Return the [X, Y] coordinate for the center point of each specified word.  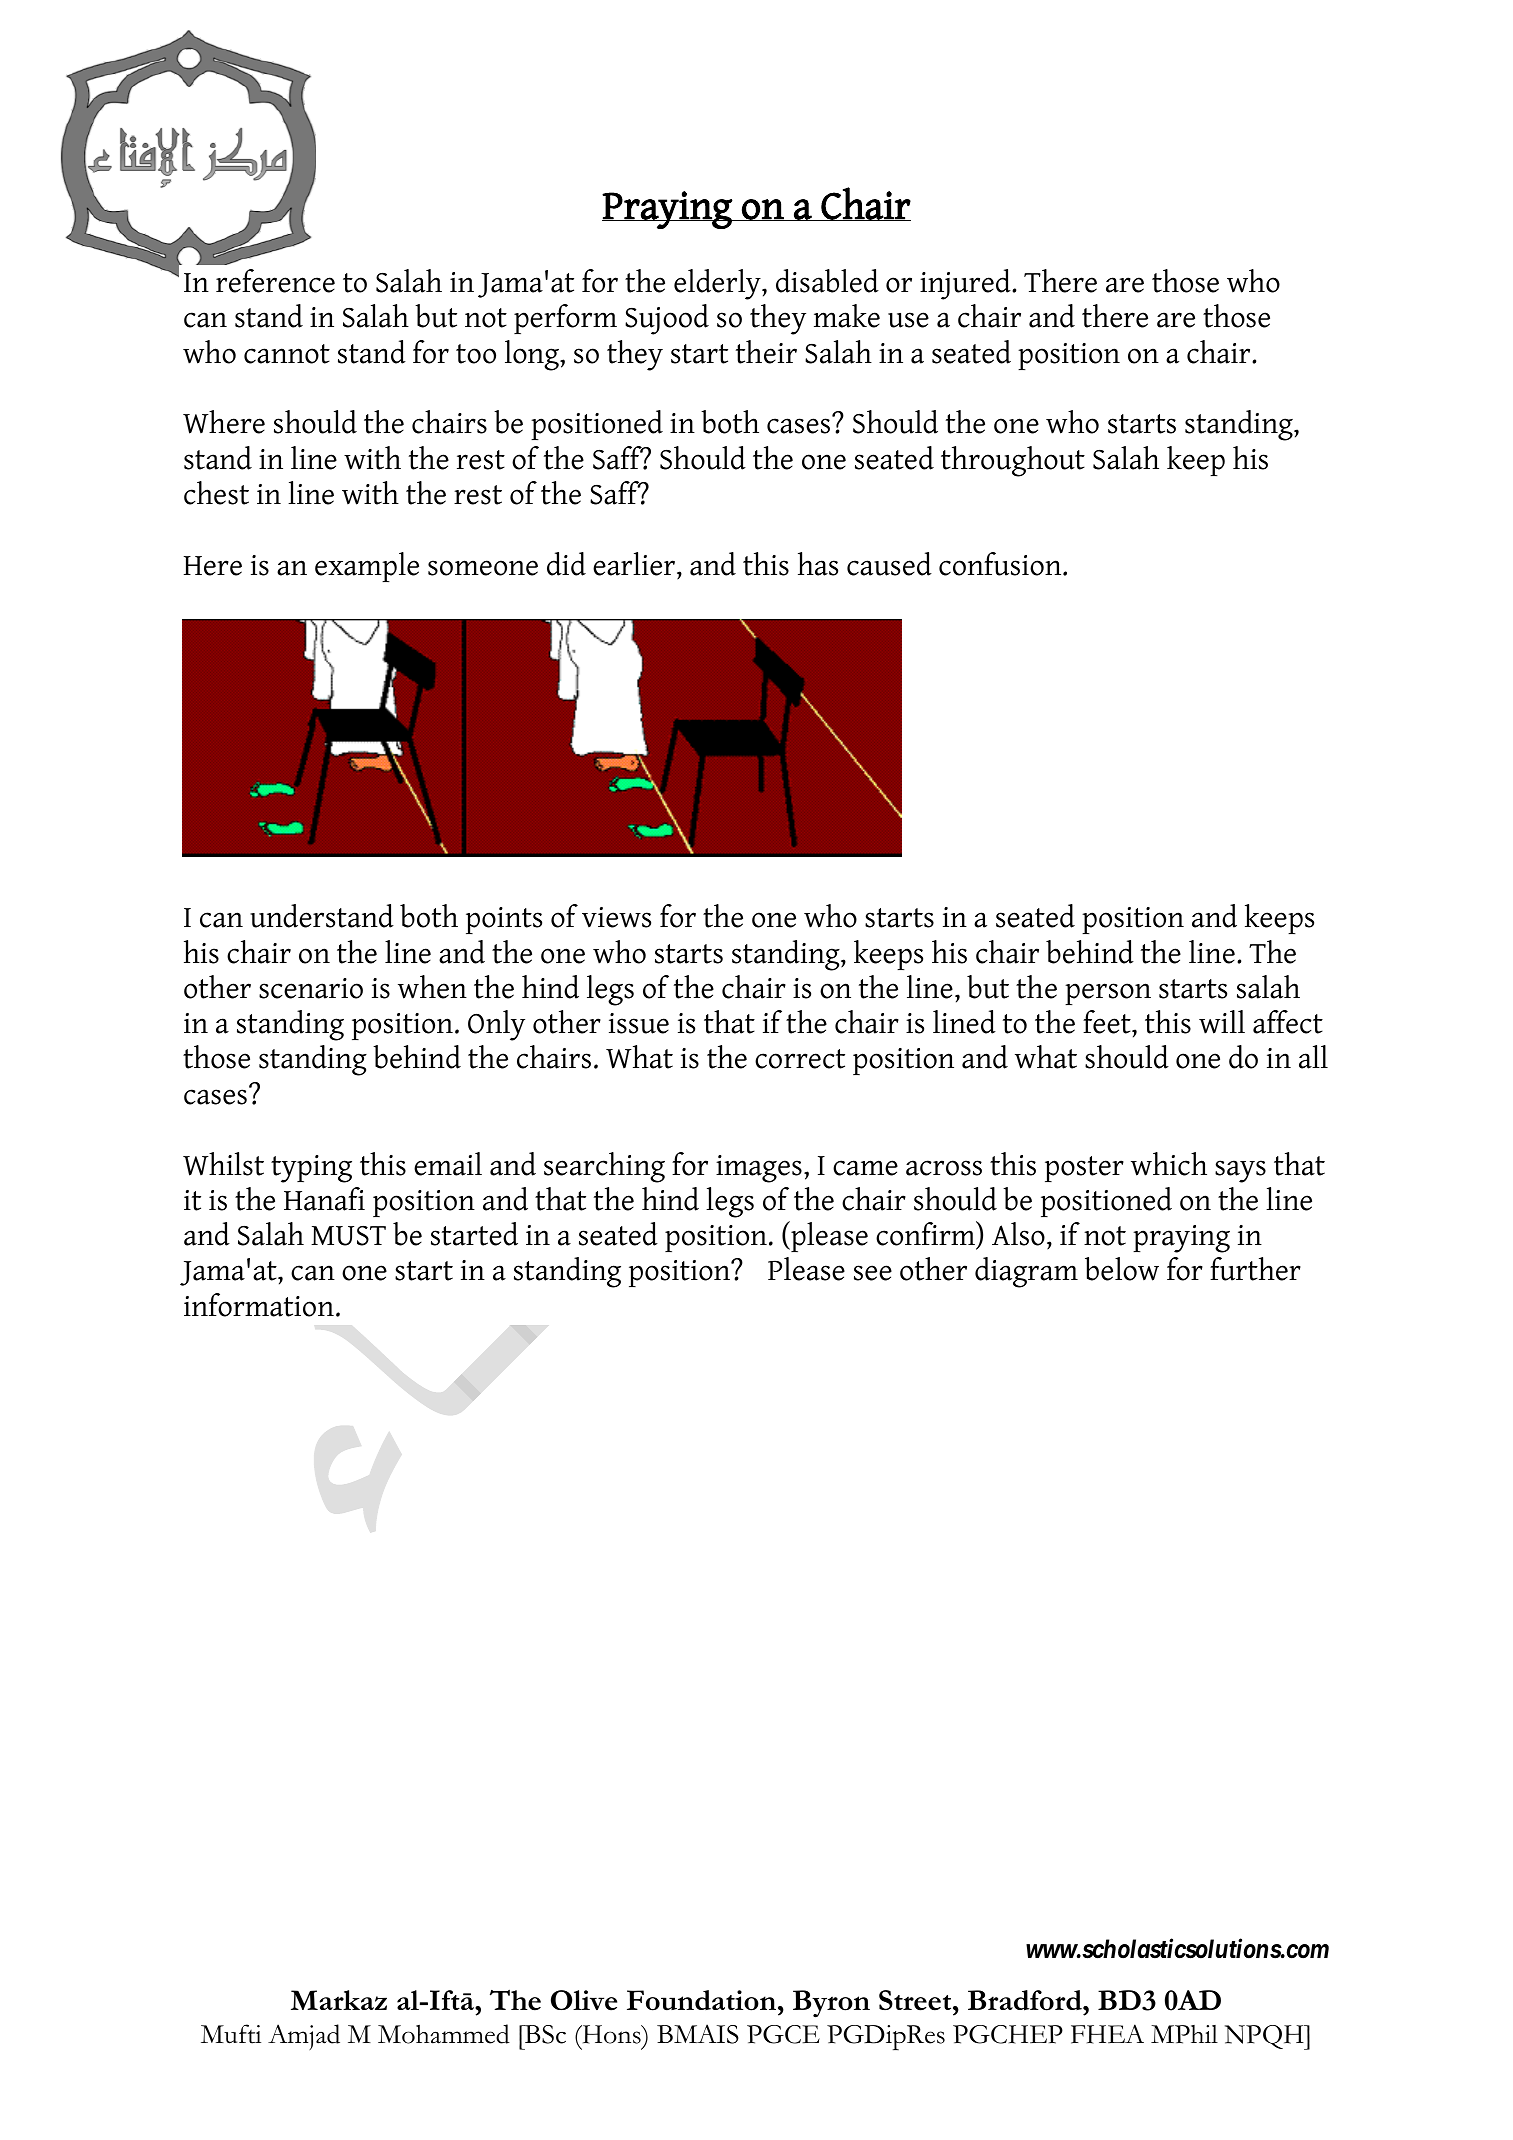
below [1122, 1269]
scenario [311, 988]
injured [966, 284]
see [873, 1273]
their [766, 352]
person [1108, 994]
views [616, 917]
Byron [831, 2004]
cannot [287, 354]
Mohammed [444, 2034]
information [259, 1305]
